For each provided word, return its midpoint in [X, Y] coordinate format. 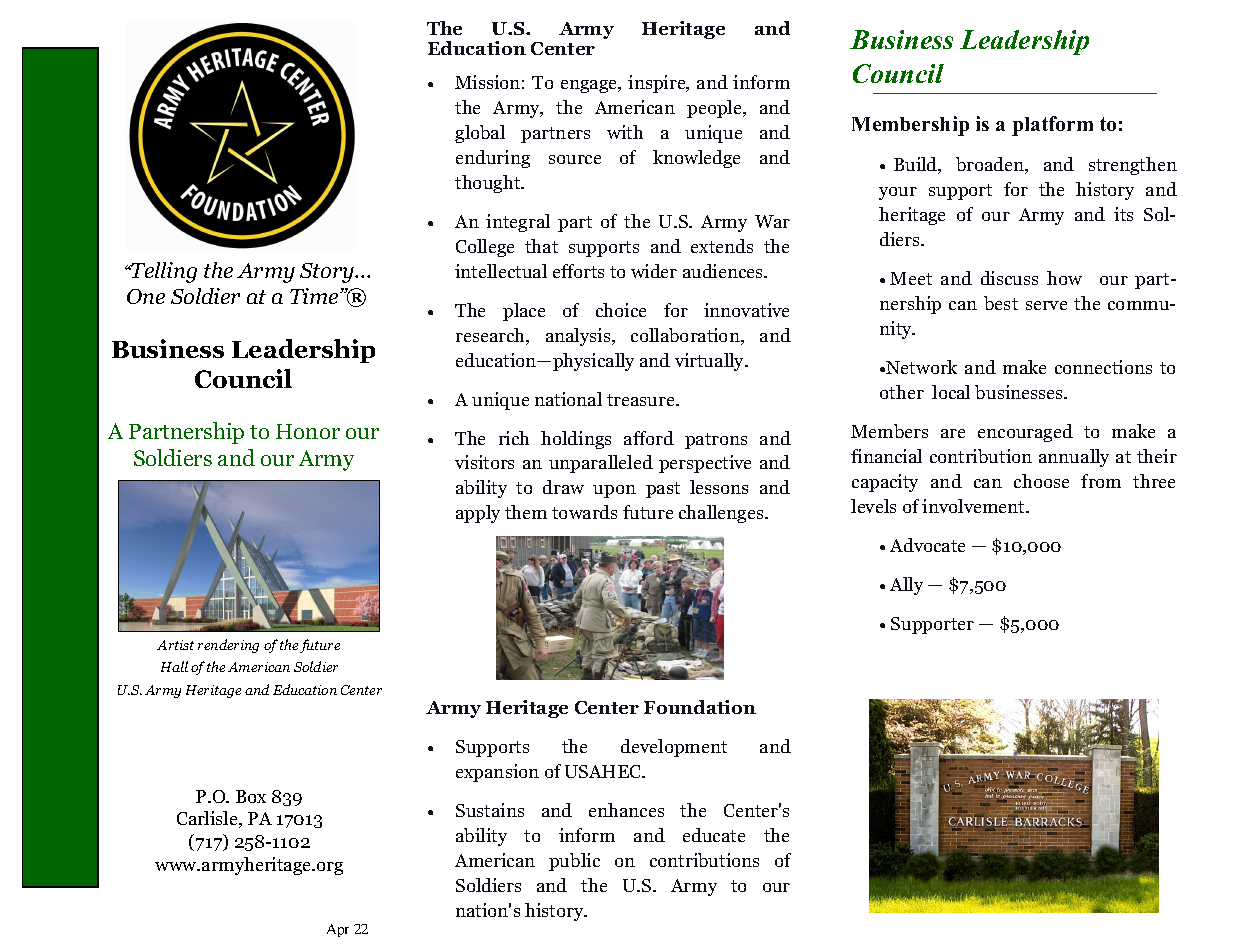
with [625, 132]
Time [315, 296]
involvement [975, 506]
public [574, 862]
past [663, 490]
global [480, 134]
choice [621, 310]
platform [1052, 126]
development [674, 748]
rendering [228, 646]
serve [1046, 305]
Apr [338, 930]
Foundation [700, 707]
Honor [308, 431]
